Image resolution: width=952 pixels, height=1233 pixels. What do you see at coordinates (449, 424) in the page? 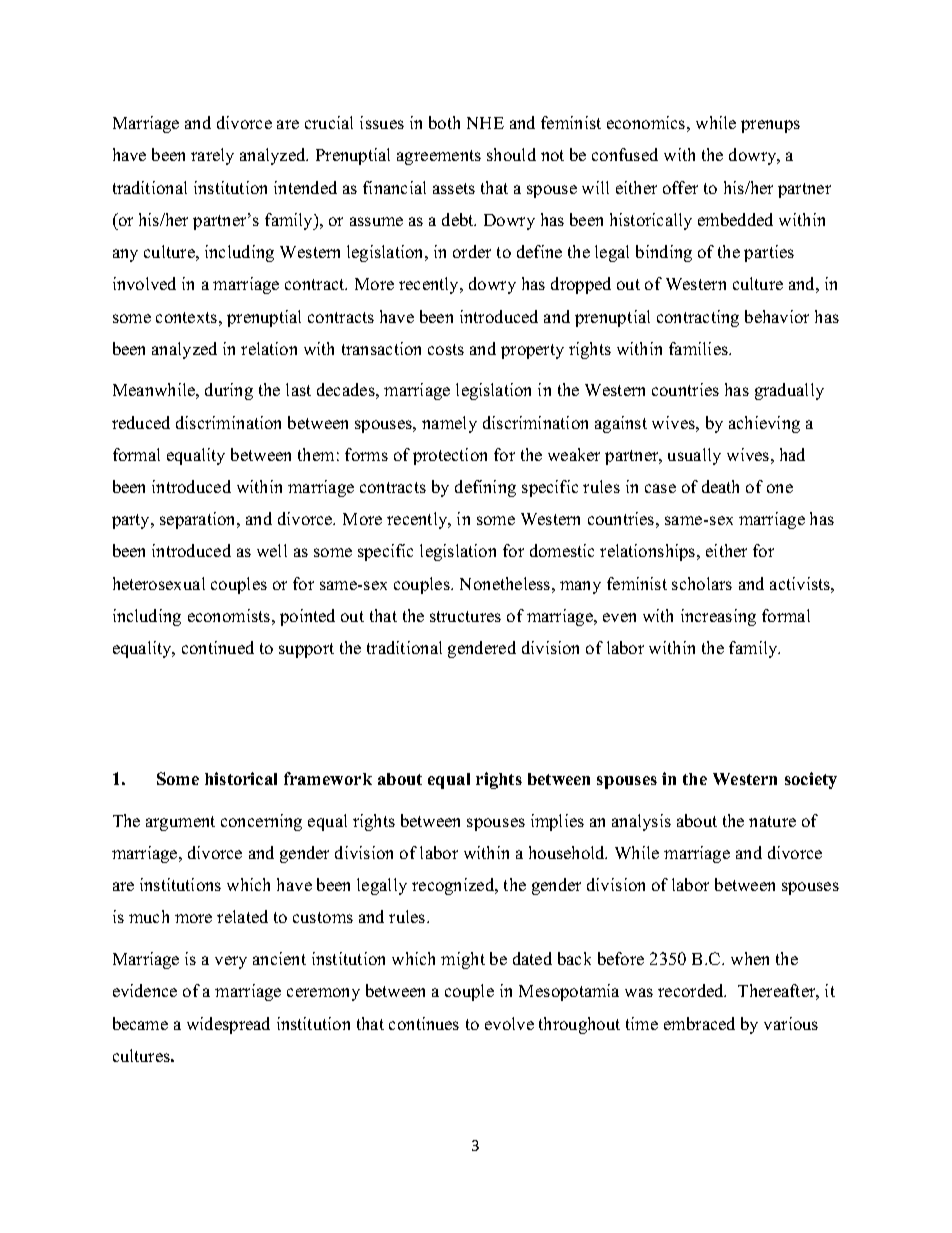
I see `namely` at bounding box center [449, 424].
